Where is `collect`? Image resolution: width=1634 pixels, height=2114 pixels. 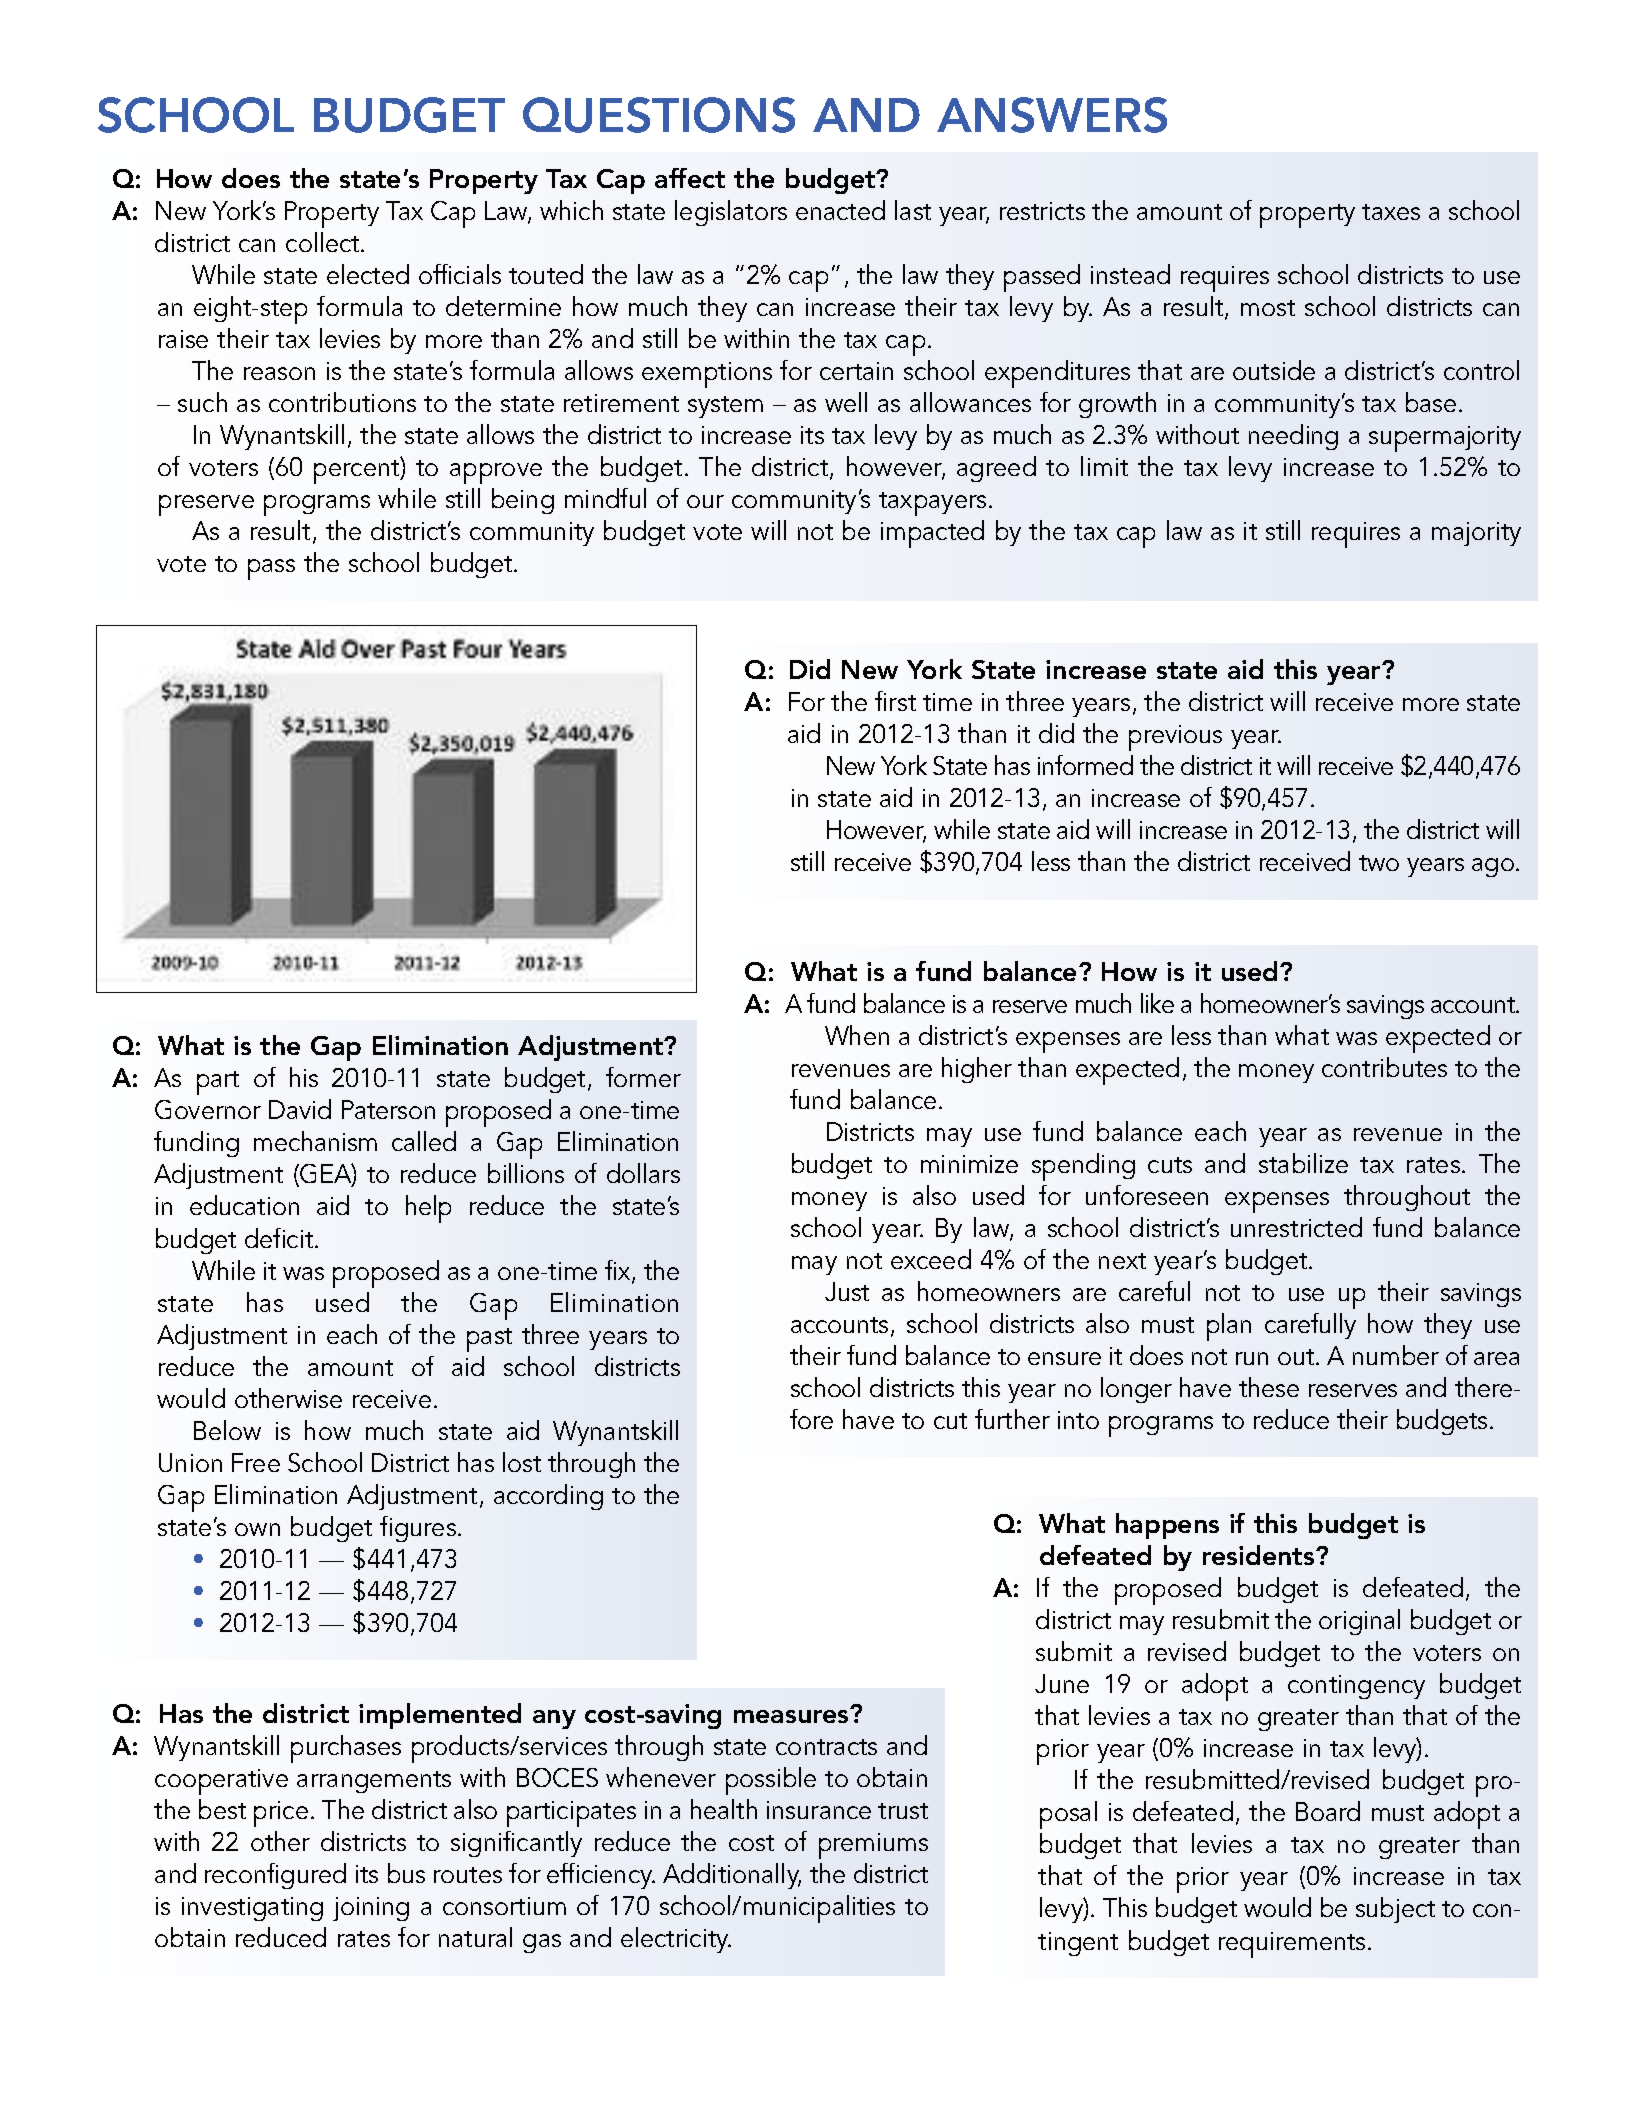 collect is located at coordinates (324, 242).
